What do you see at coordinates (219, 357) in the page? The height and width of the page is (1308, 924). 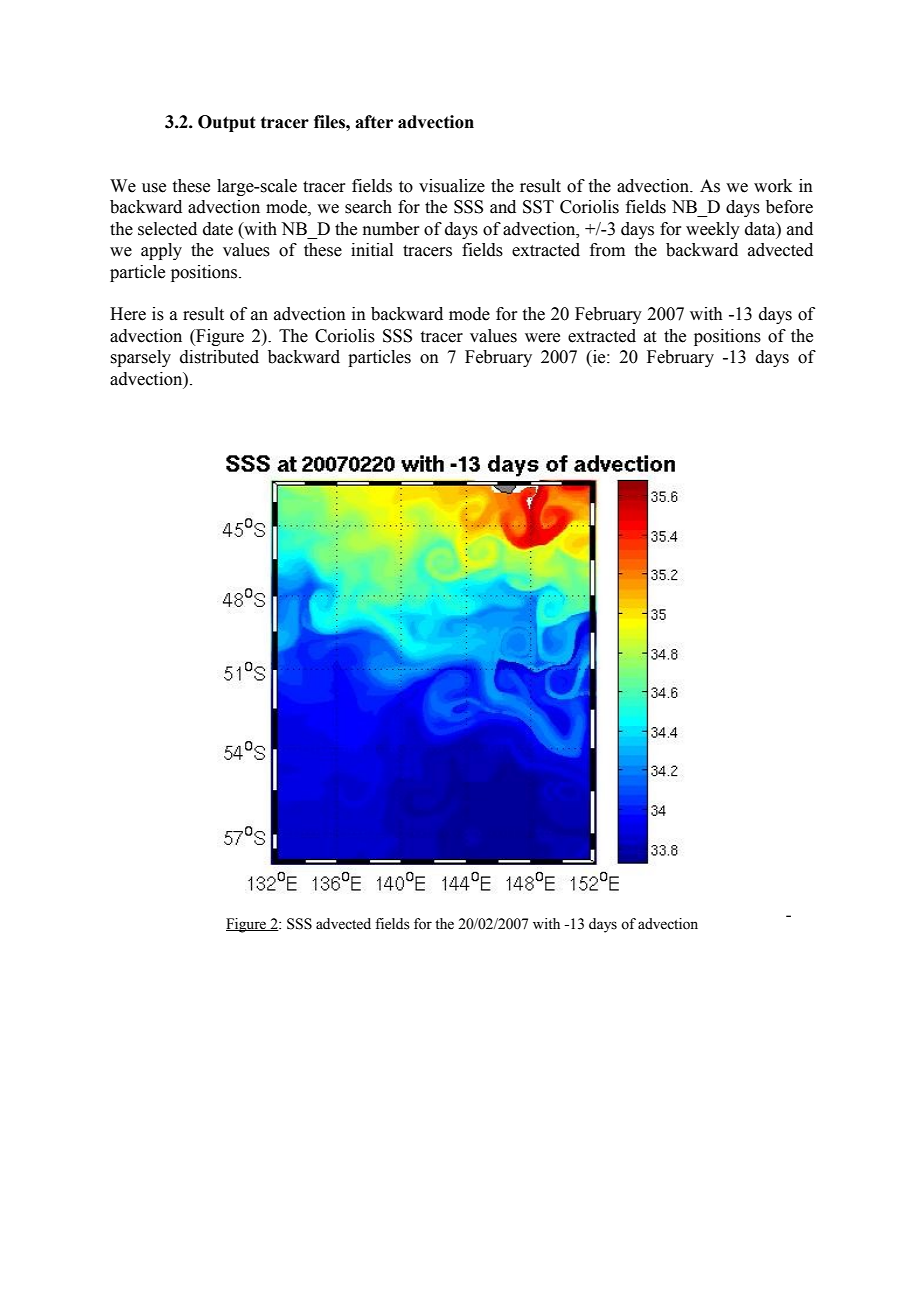 I see `distributed` at bounding box center [219, 357].
